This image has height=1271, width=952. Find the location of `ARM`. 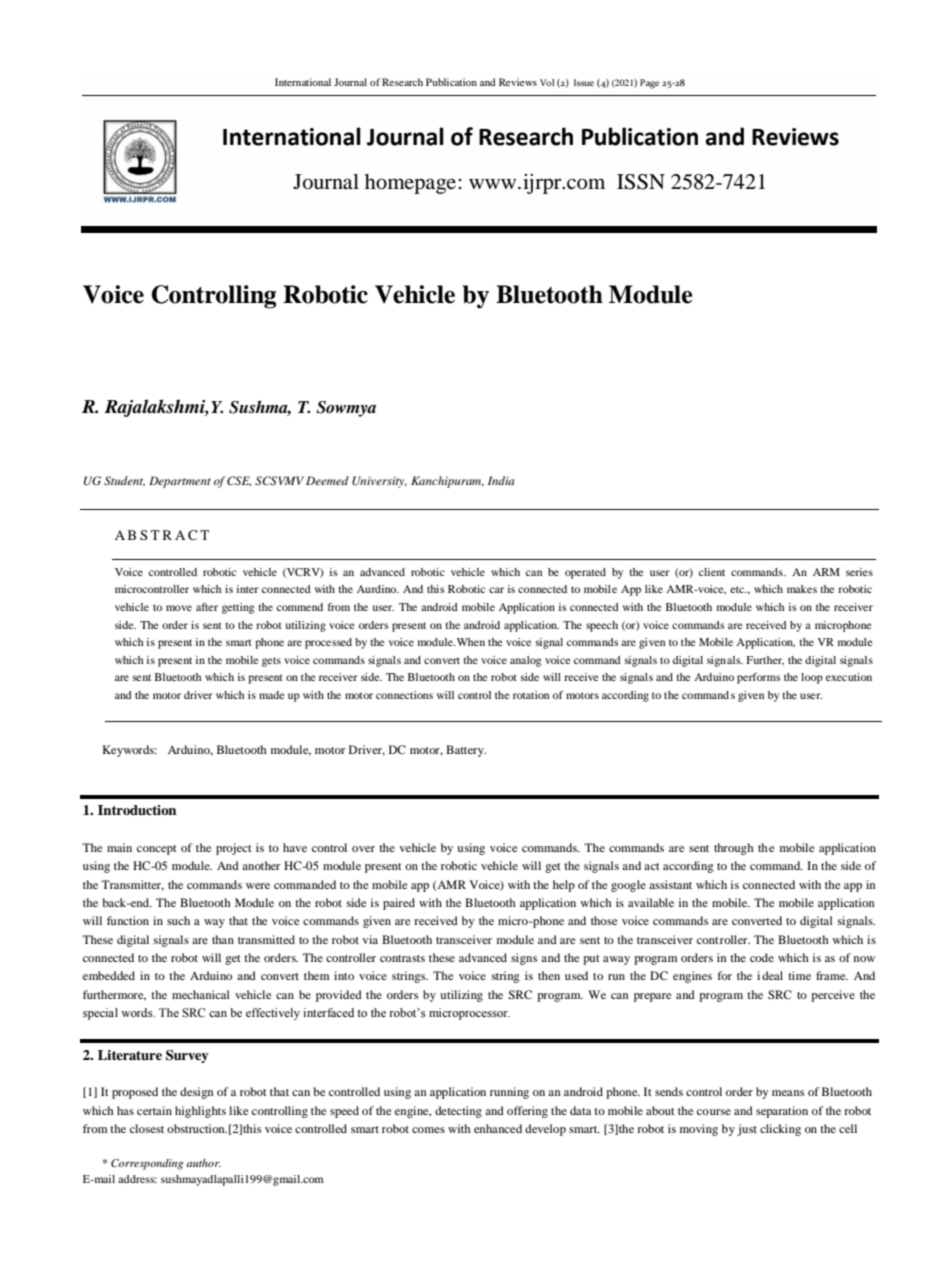

ARM is located at coordinates (826, 572).
